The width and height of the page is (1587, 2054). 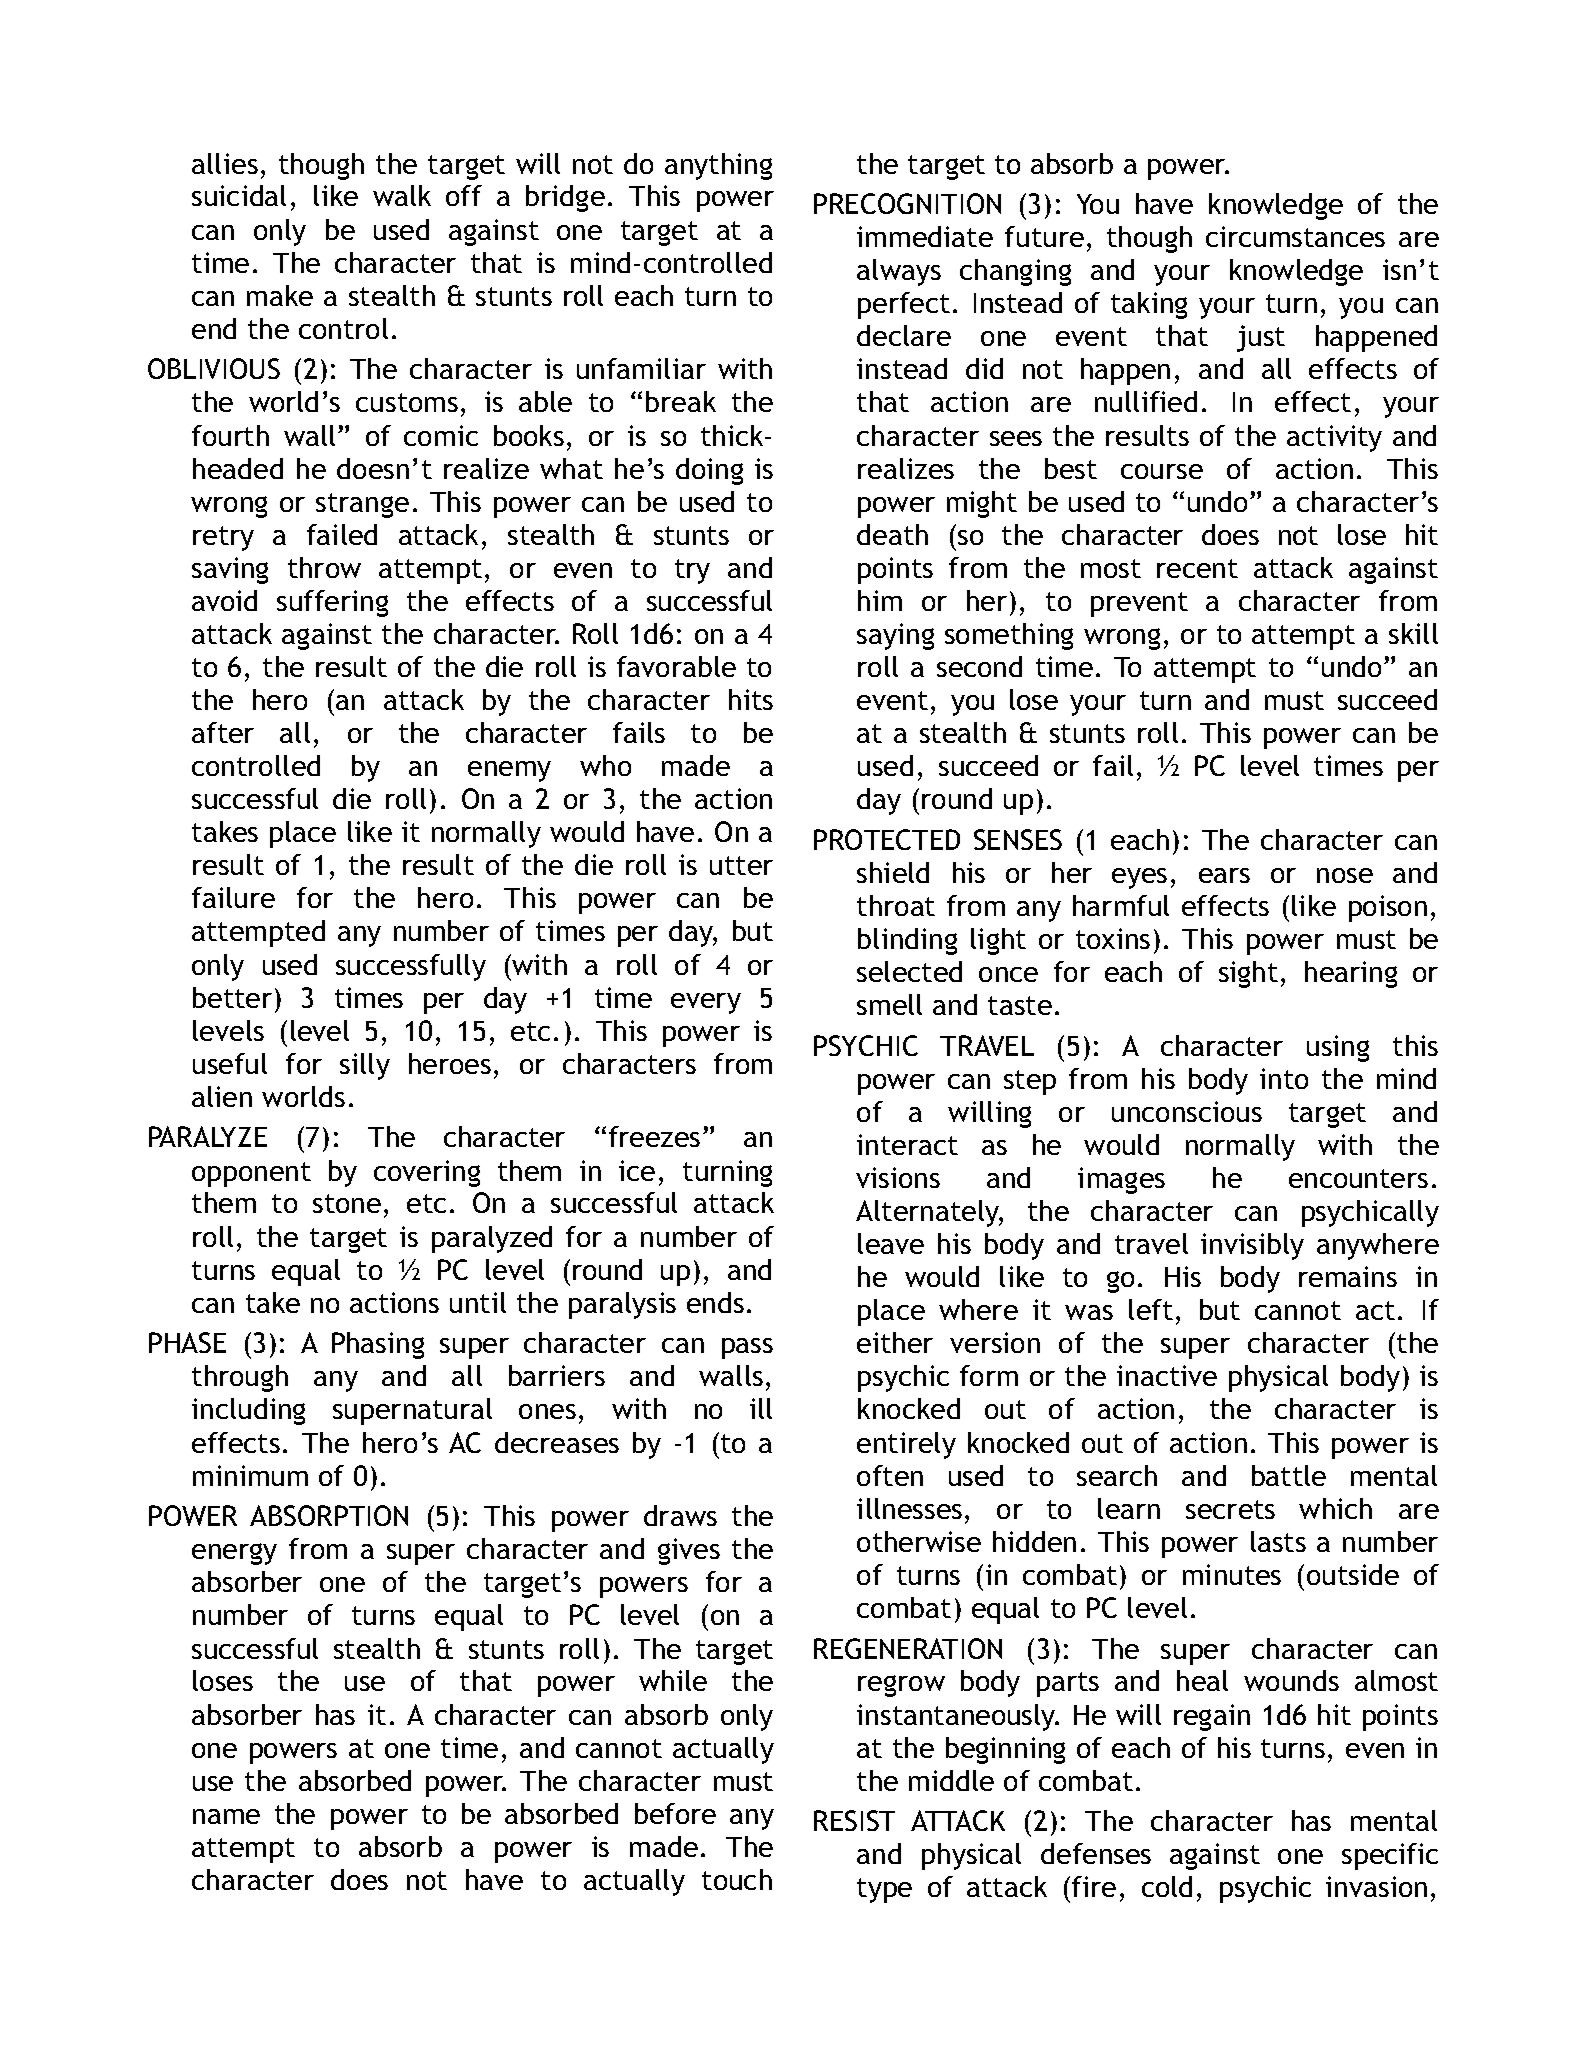 I want to click on RESIST, so click(x=854, y=1820).
